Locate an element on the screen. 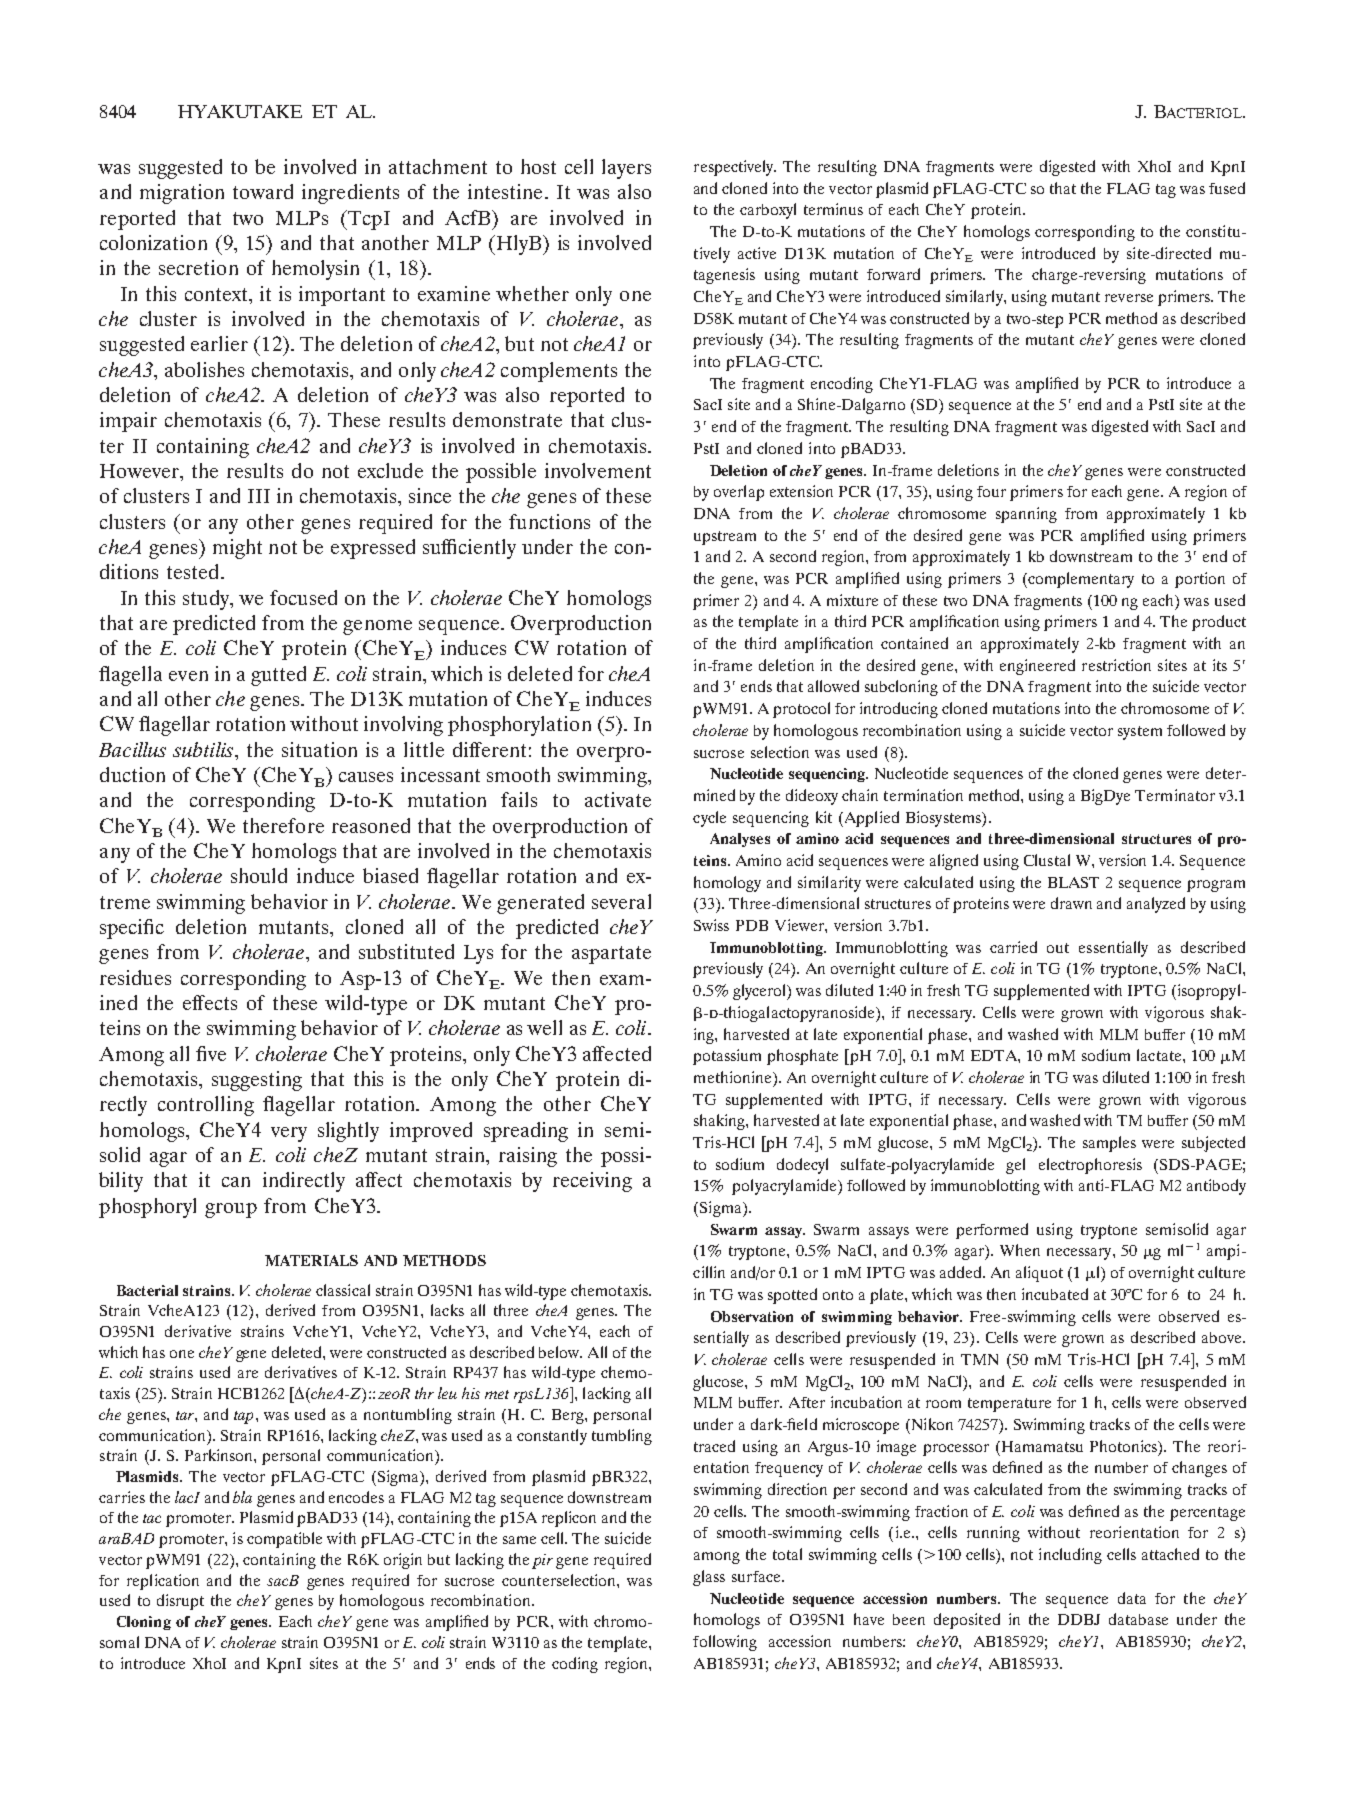 The width and height of the screenshot is (1347, 1803). including is located at coordinates (1070, 1556).
